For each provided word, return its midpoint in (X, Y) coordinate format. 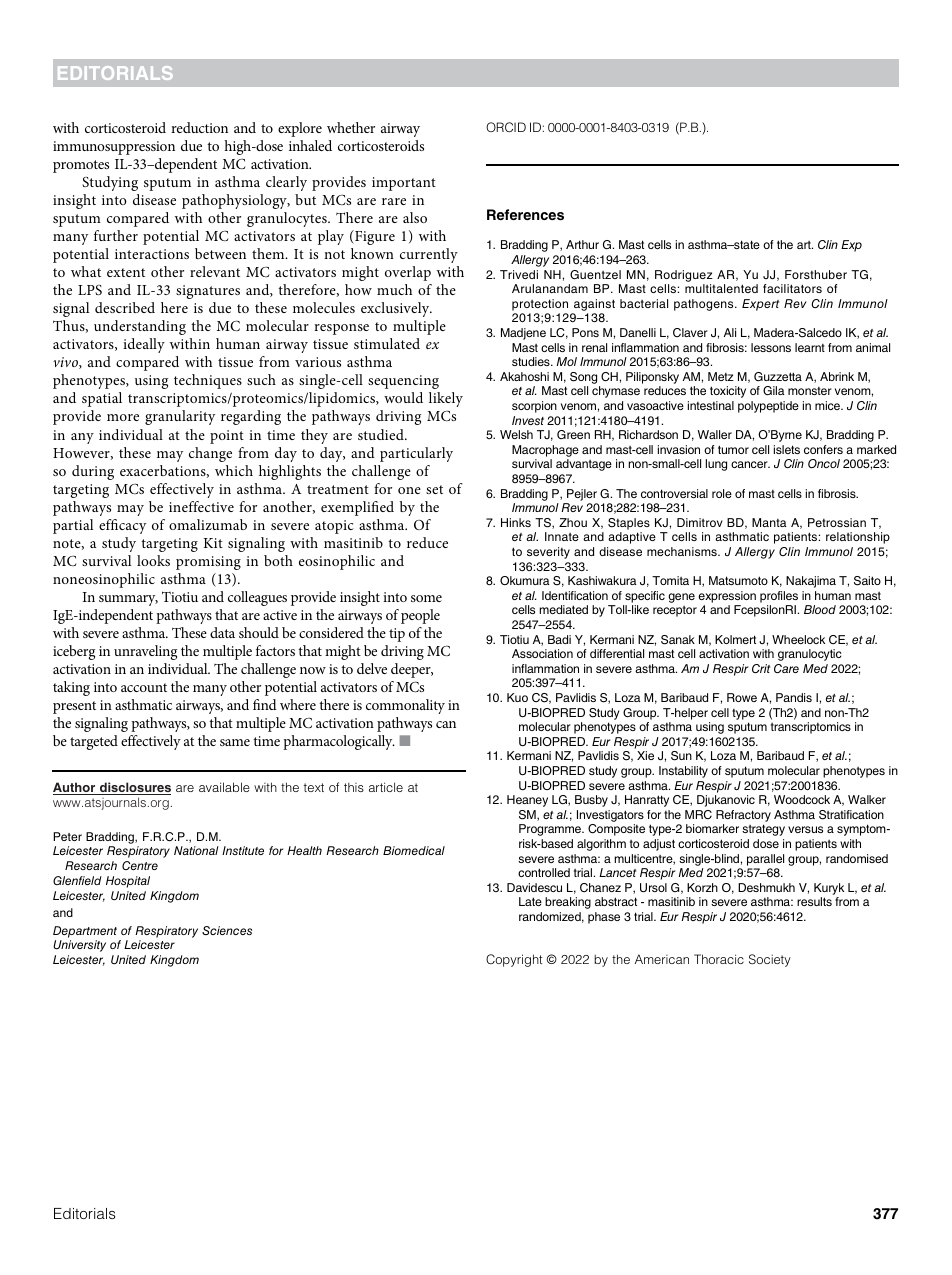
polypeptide (768, 407)
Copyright (514, 960)
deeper (412, 670)
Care (786, 668)
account (144, 687)
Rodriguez (684, 276)
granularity (180, 417)
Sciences (227, 930)
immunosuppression (114, 148)
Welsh (516, 434)
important (404, 184)
